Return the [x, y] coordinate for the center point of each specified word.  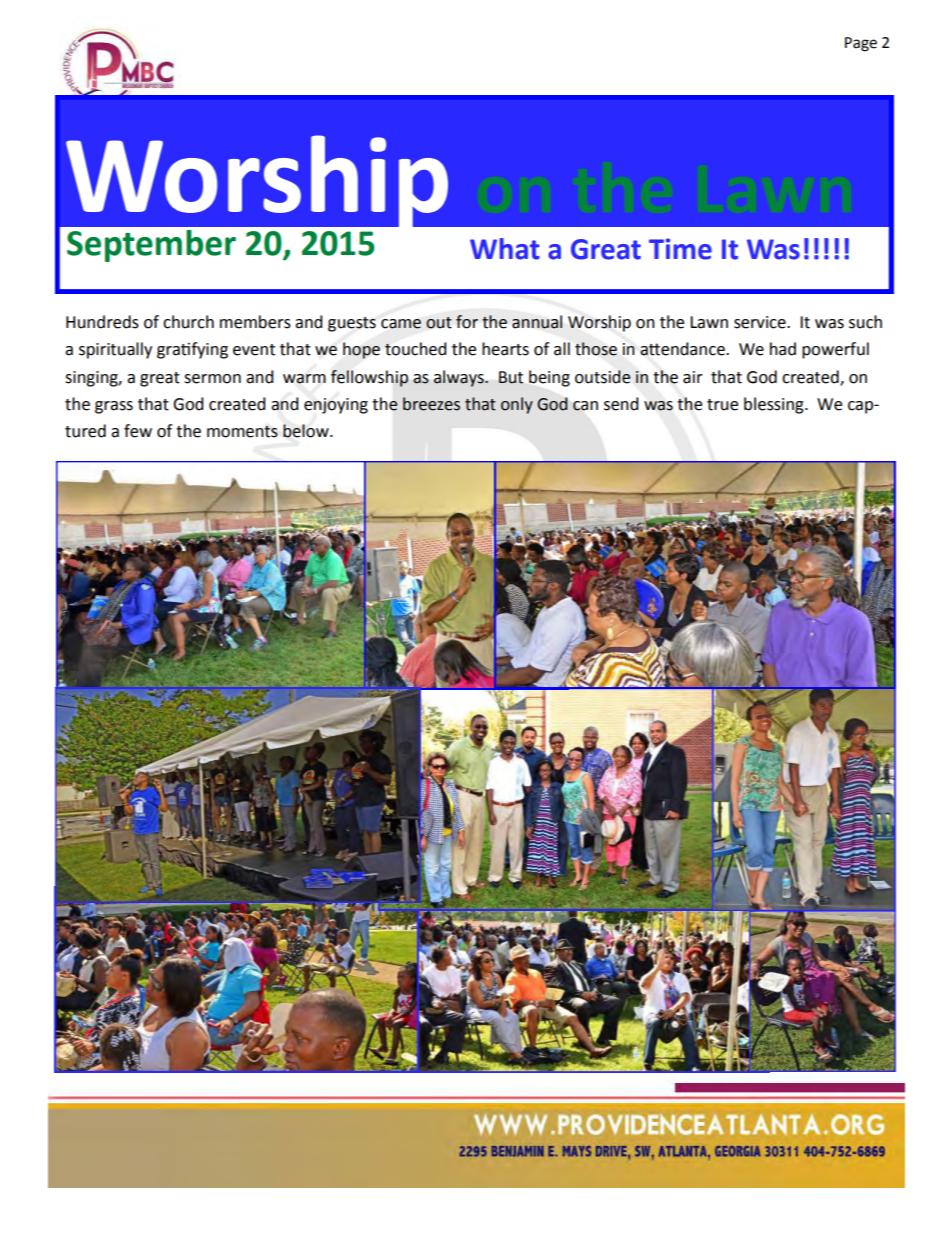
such [865, 322]
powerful [835, 350]
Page [861, 44]
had [783, 349]
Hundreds [102, 322]
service [761, 322]
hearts [505, 349]
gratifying [192, 350]
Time [680, 249]
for [467, 322]
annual [537, 322]
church [188, 322]
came [401, 324]
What [505, 249]
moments [242, 432]
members [255, 322]
